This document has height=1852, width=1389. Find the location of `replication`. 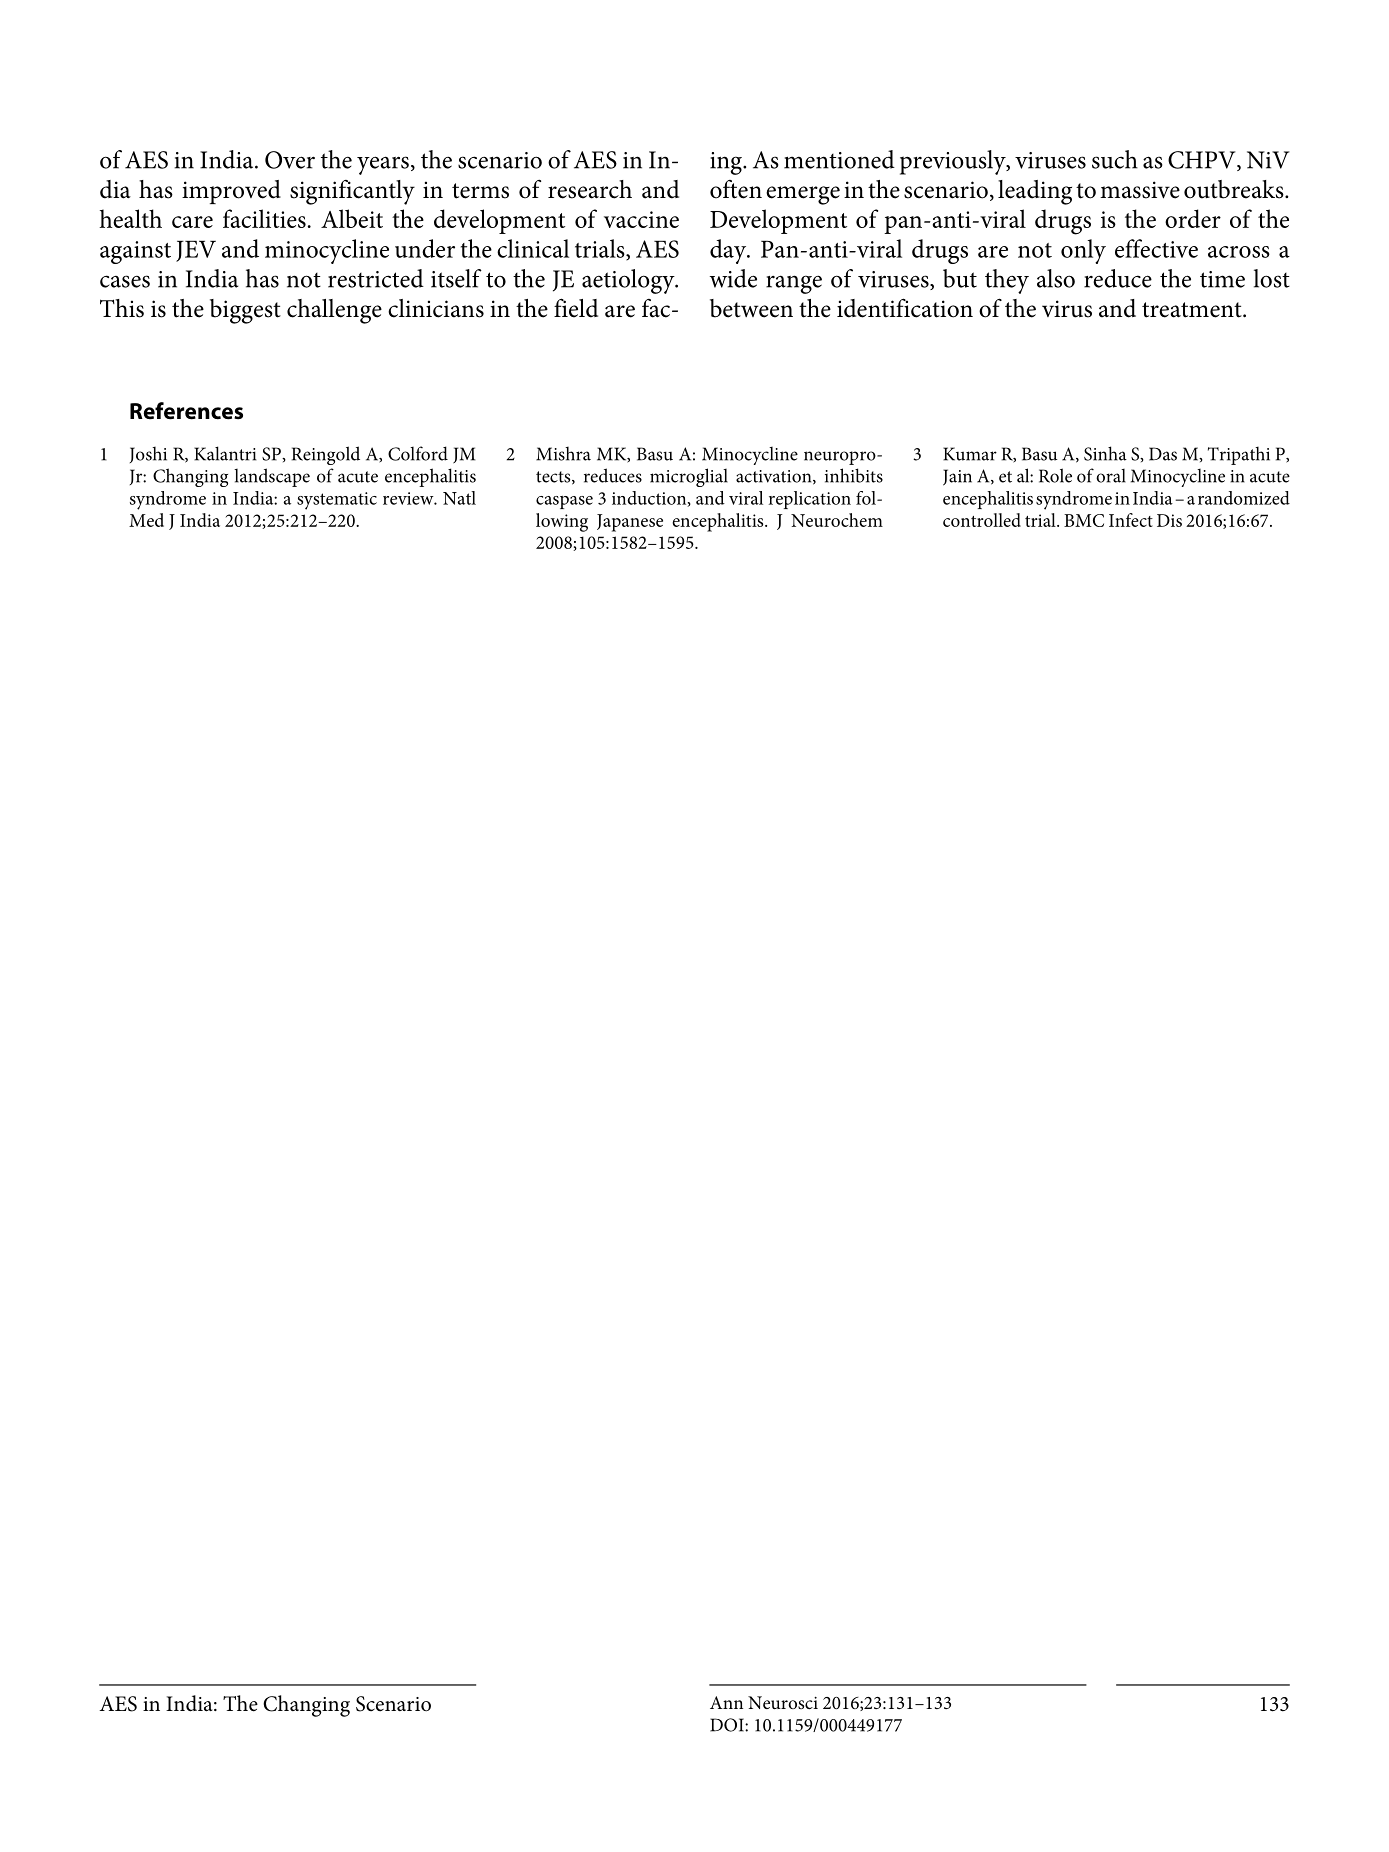

replication is located at coordinates (810, 500).
